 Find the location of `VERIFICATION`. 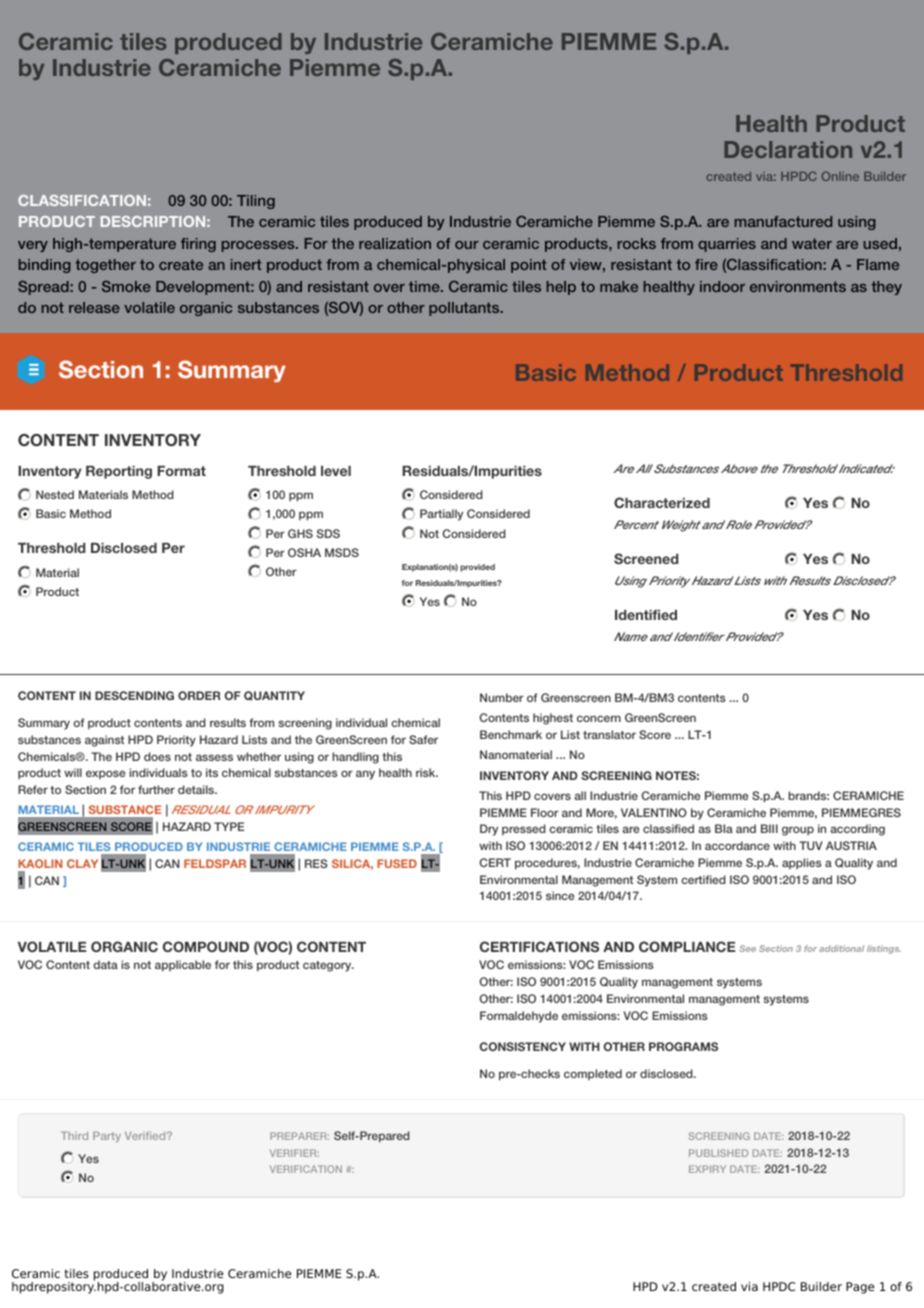

VERIFICATION is located at coordinates (306, 1169).
